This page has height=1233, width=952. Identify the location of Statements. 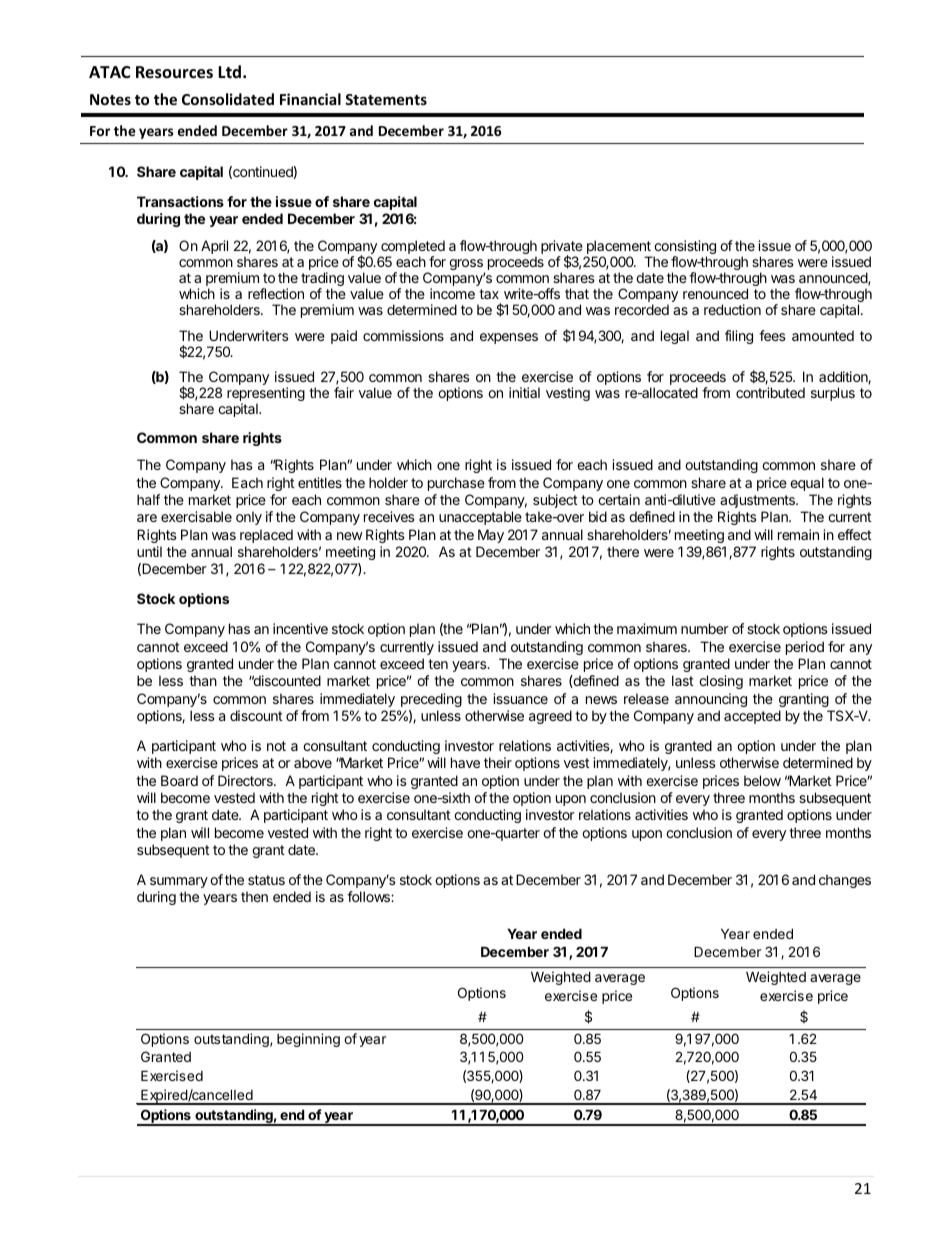
(386, 99).
